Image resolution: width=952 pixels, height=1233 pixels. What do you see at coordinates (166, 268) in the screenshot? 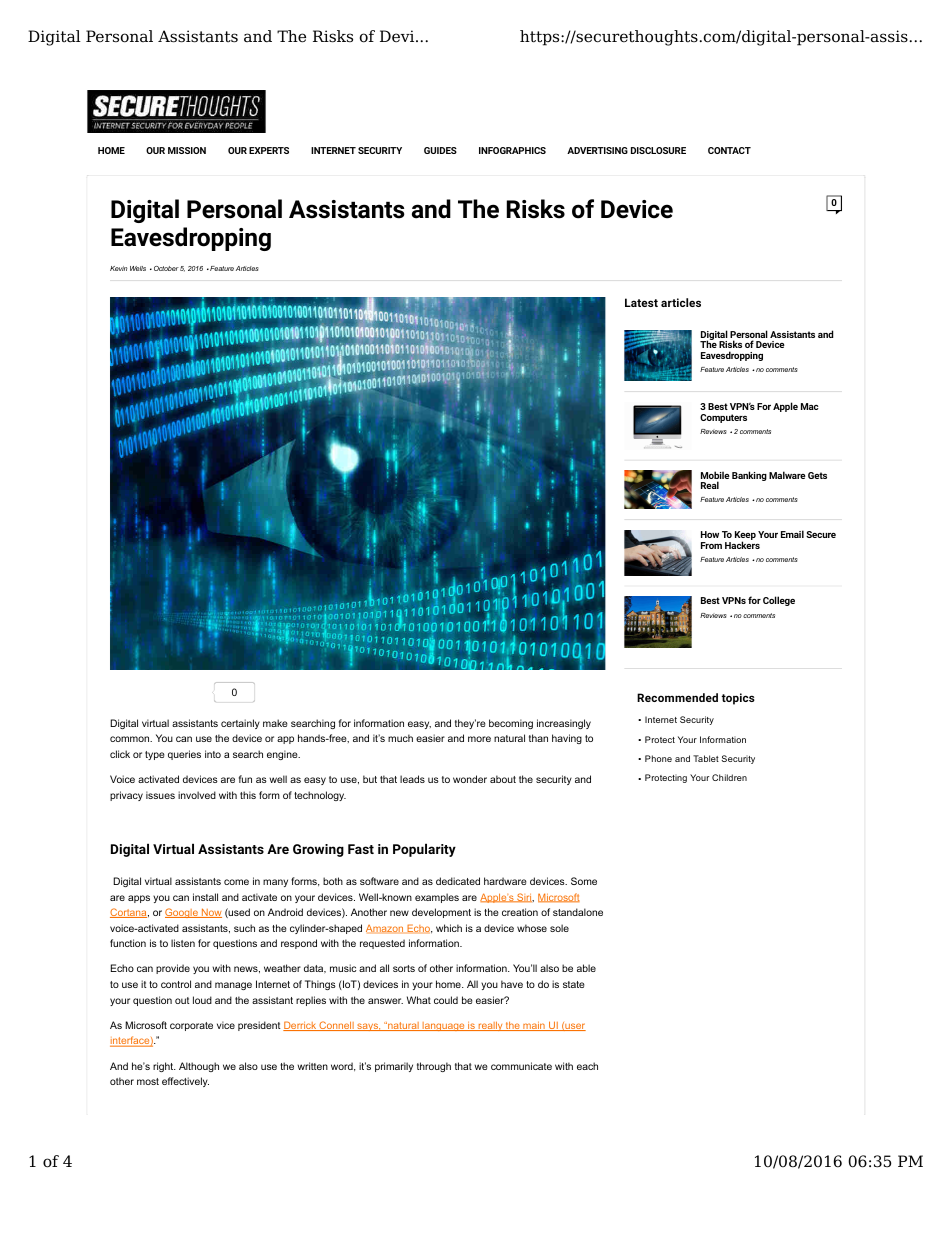
I see `October` at bounding box center [166, 268].
